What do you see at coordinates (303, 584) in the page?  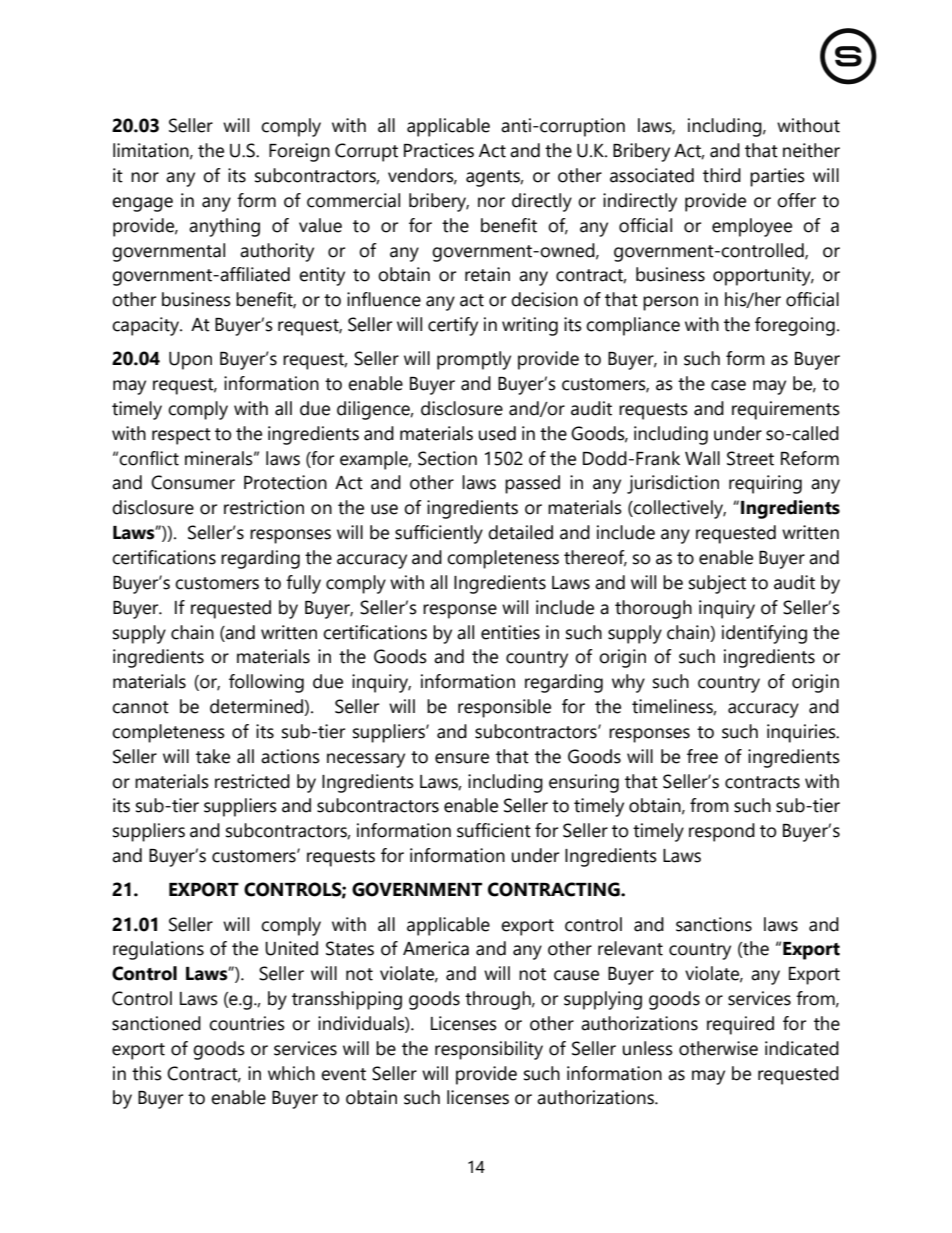 I see `fully` at bounding box center [303, 584].
